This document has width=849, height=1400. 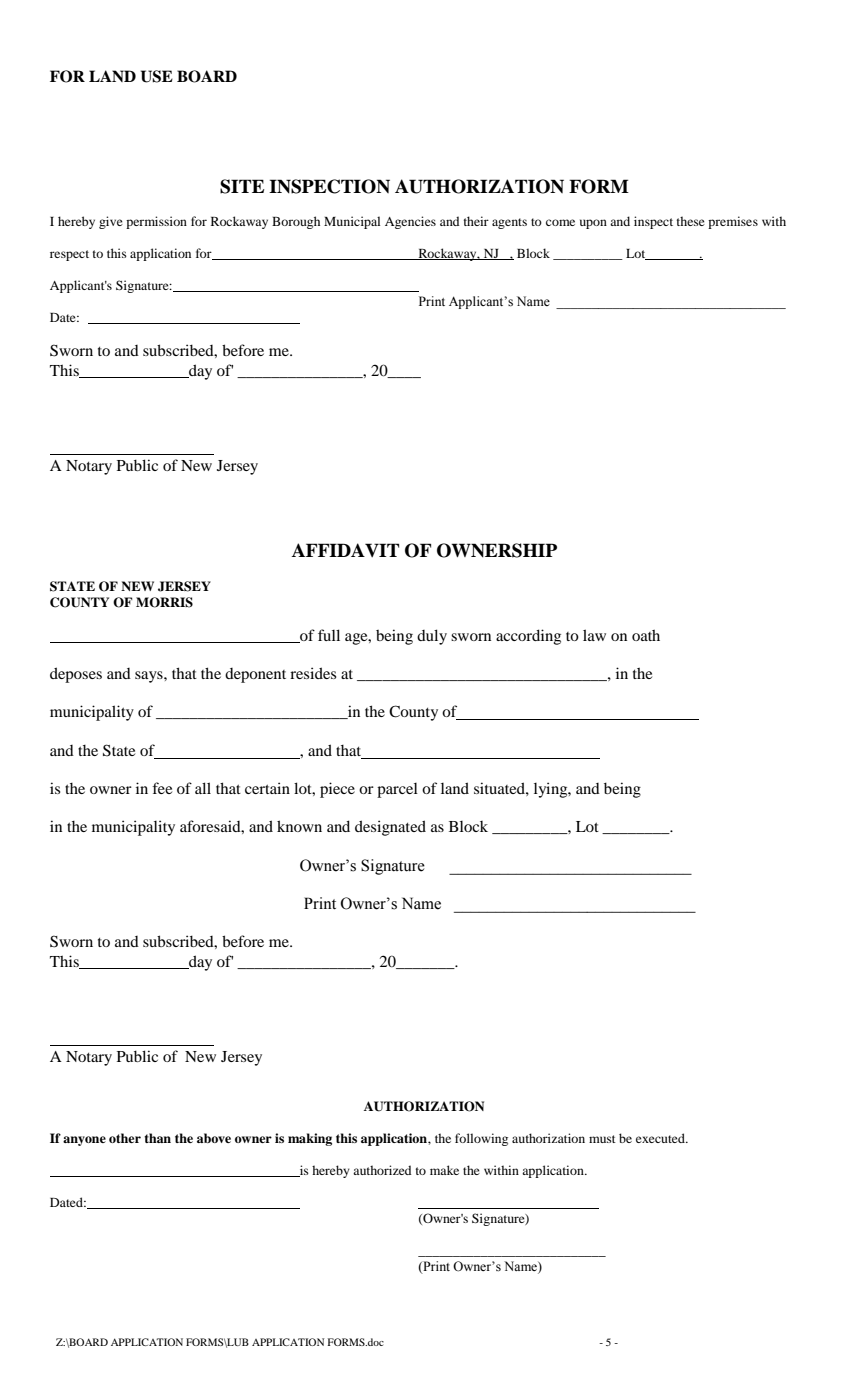 I want to click on MORRIS, so click(x=164, y=602).
